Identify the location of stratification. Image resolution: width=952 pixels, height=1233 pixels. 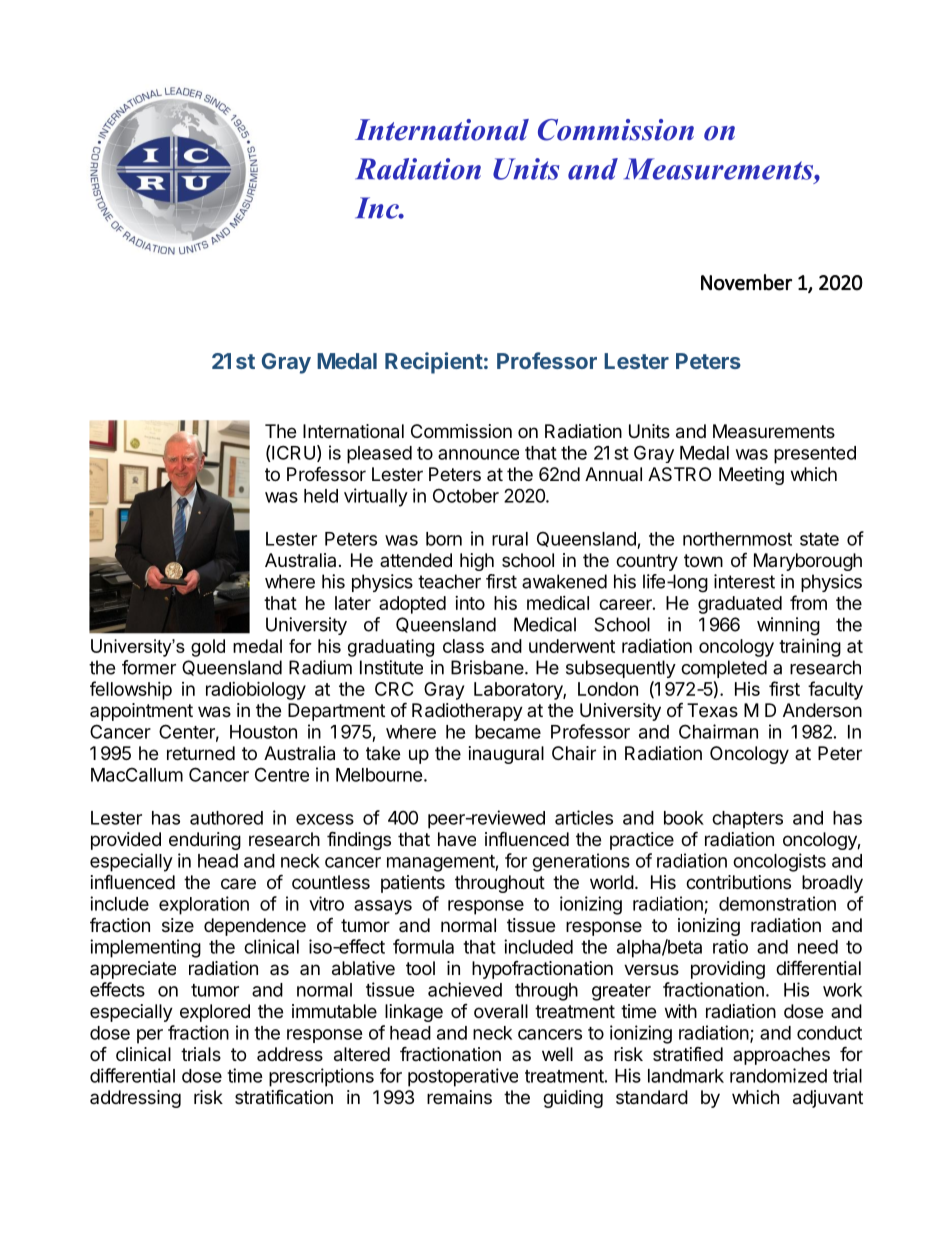
(284, 1097).
